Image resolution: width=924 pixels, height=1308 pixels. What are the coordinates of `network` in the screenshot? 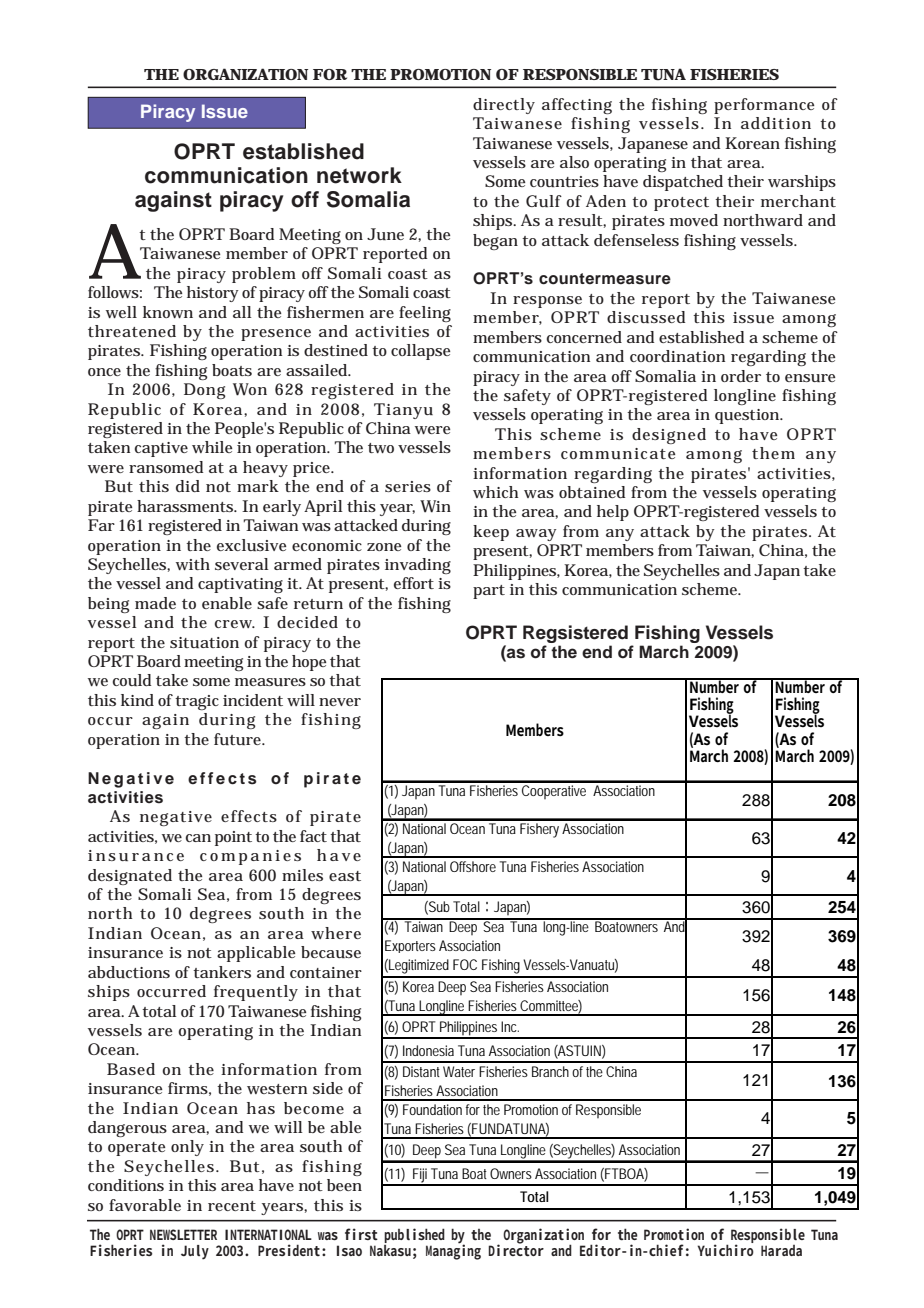 It's located at (359, 175).
